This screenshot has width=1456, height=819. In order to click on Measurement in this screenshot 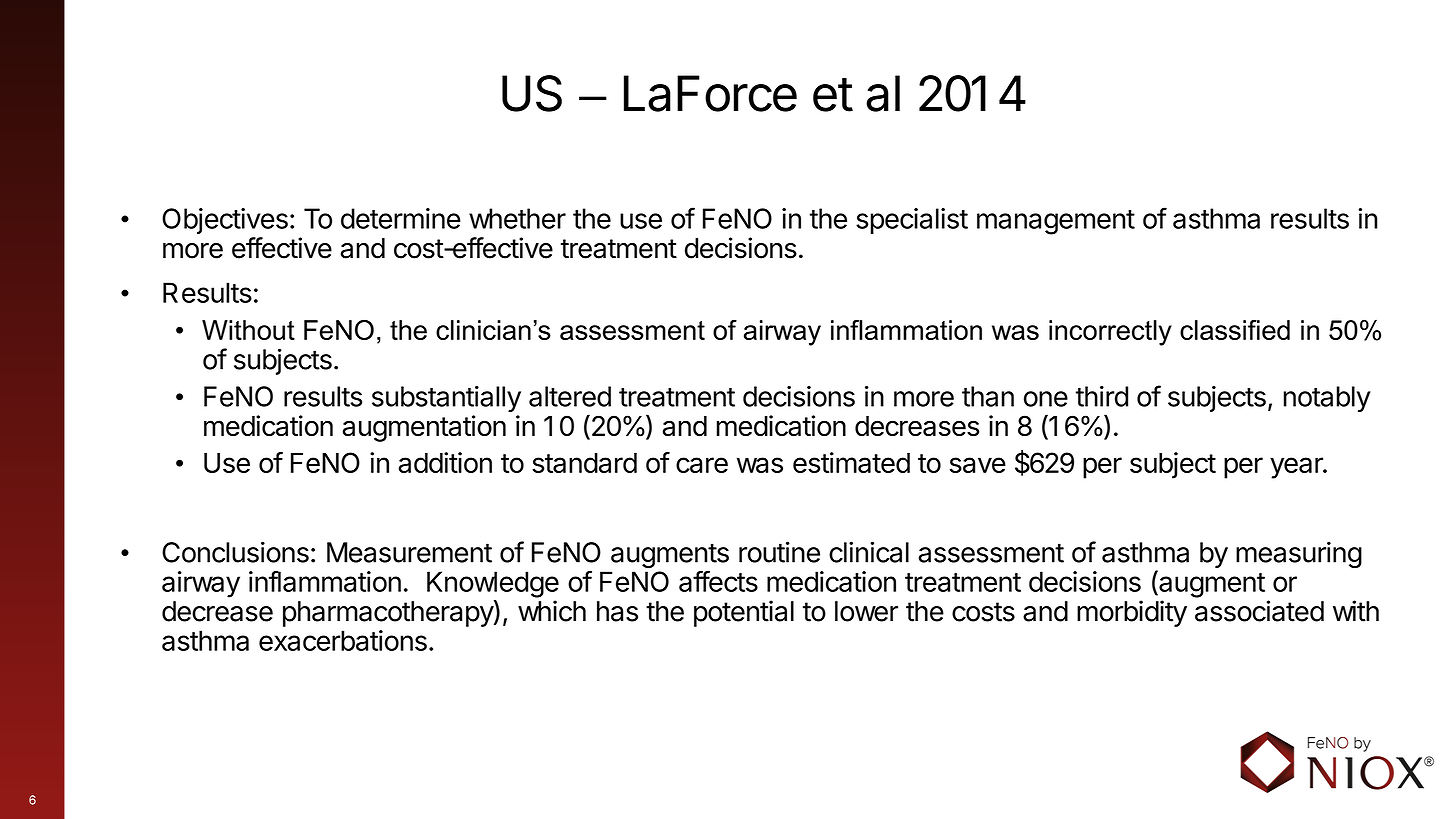, I will do `click(409, 552)`.
